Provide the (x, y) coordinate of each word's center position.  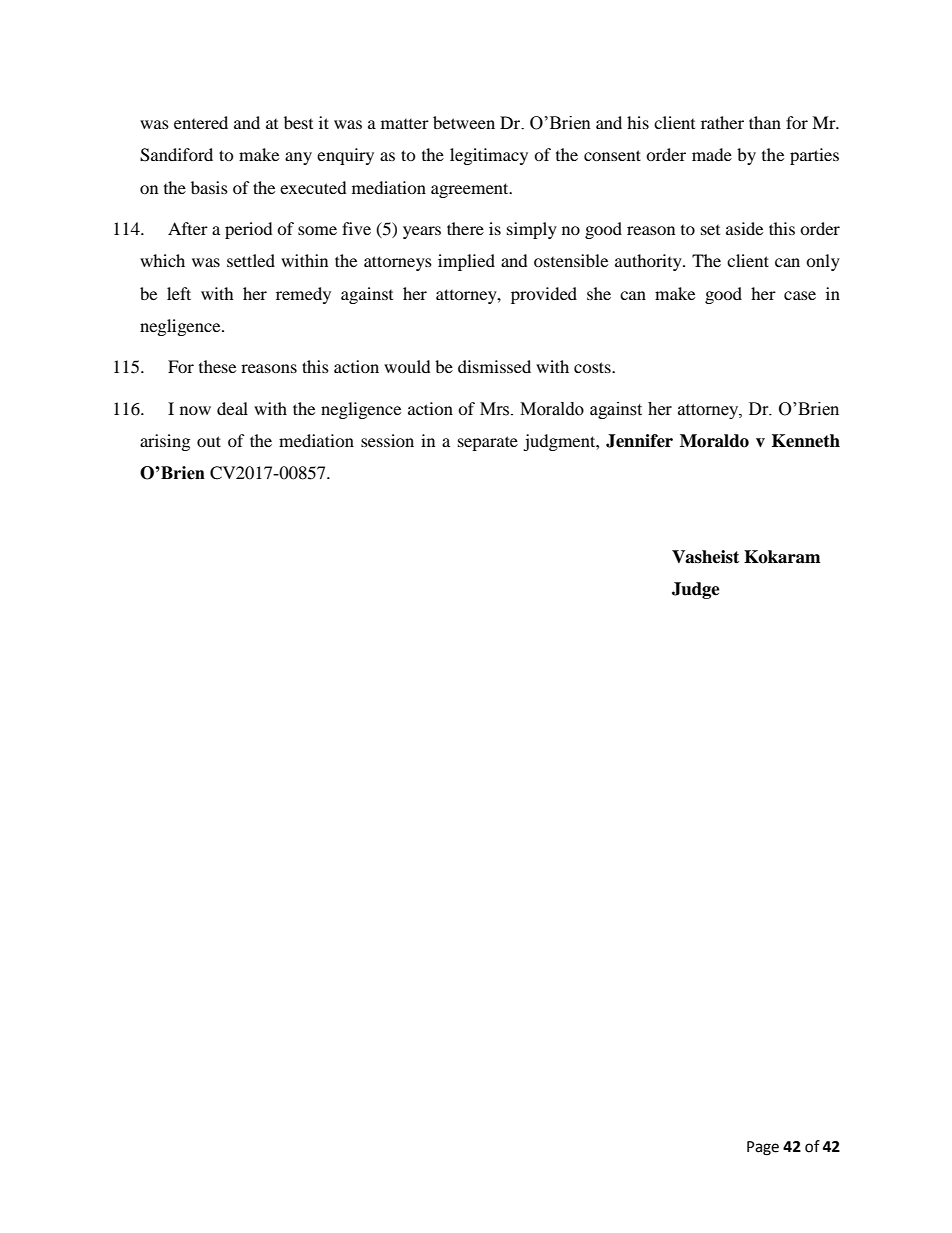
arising (165, 442)
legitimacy (489, 156)
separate (488, 443)
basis (209, 187)
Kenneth (806, 441)
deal (232, 408)
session (387, 440)
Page (763, 1148)
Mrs (496, 409)
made (712, 154)
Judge (696, 590)
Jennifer (639, 441)
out (209, 441)
